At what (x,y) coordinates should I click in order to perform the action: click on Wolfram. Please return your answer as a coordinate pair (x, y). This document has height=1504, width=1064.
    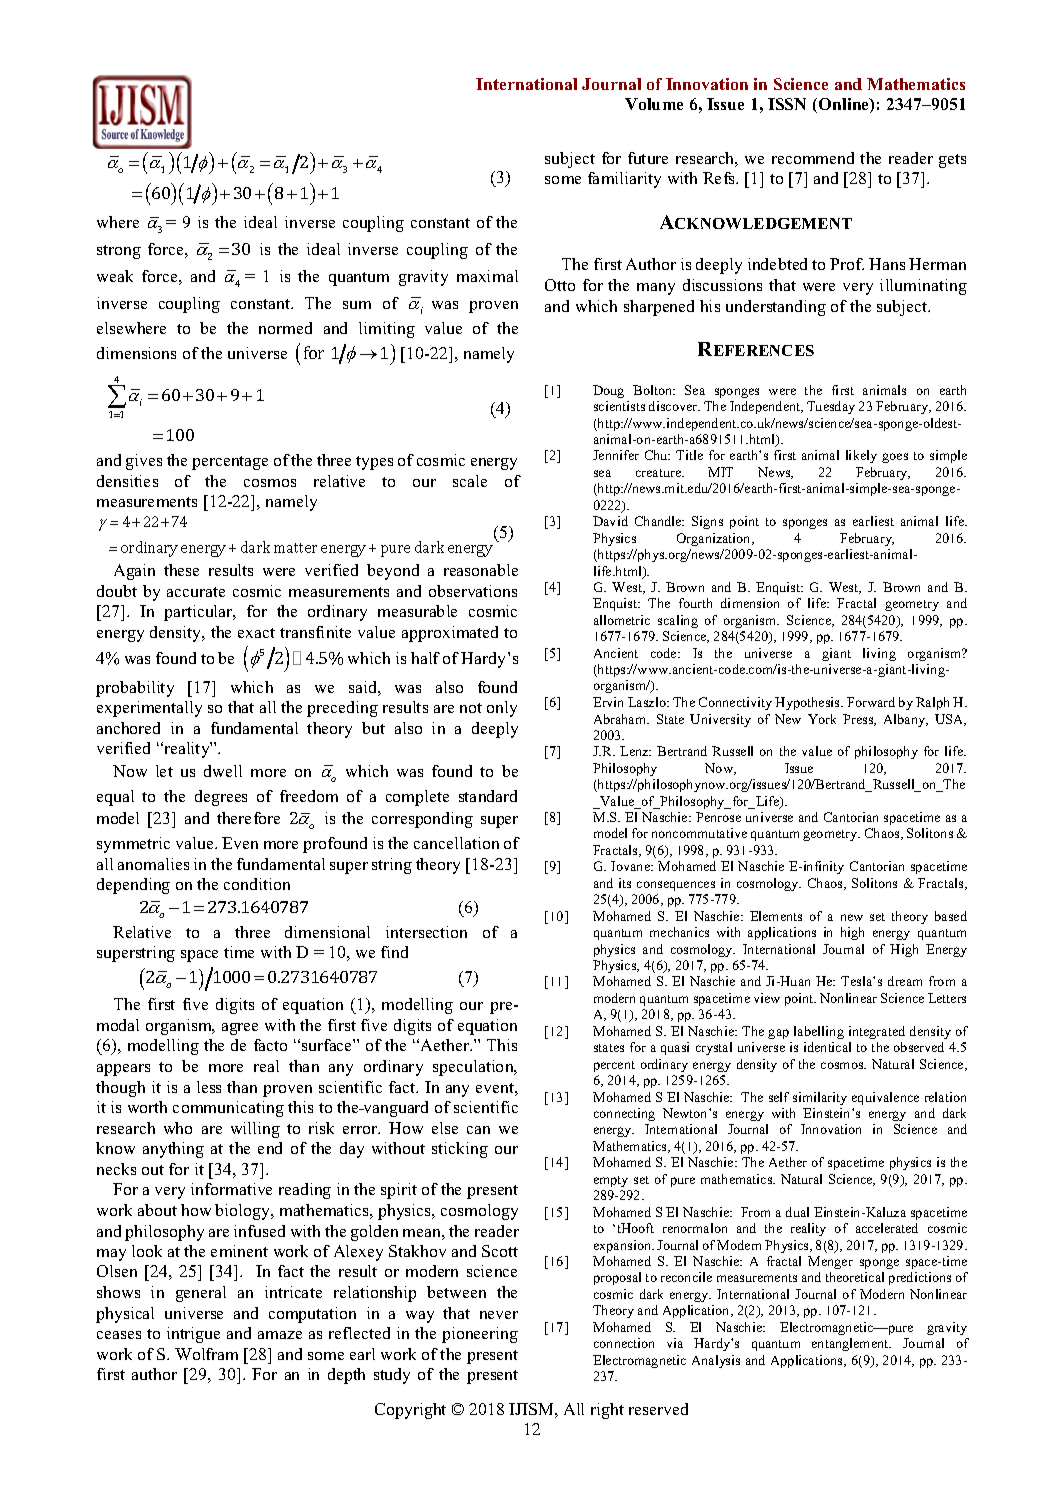
    Looking at the image, I should click on (206, 1354).
